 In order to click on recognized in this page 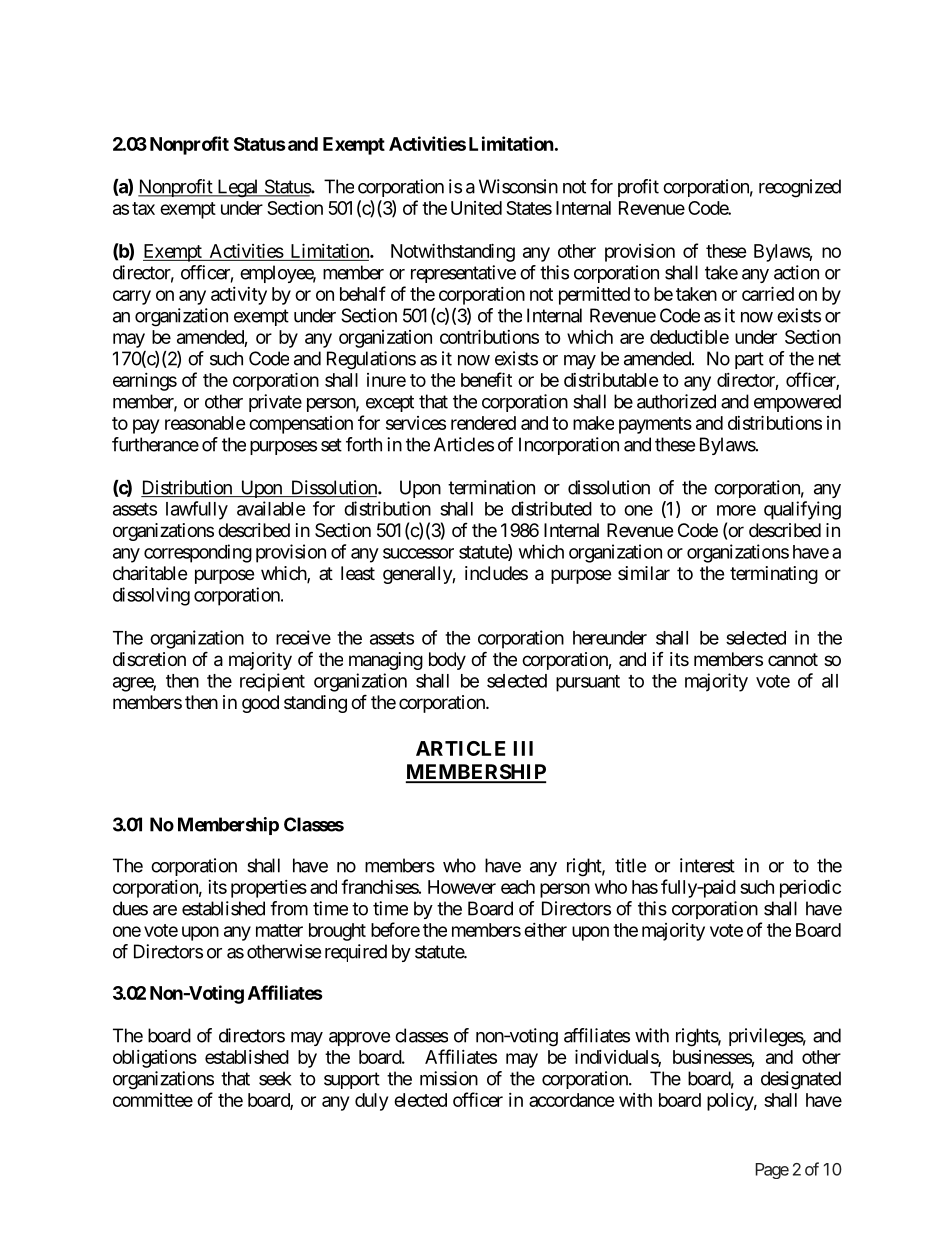, I will do `click(800, 188)`.
